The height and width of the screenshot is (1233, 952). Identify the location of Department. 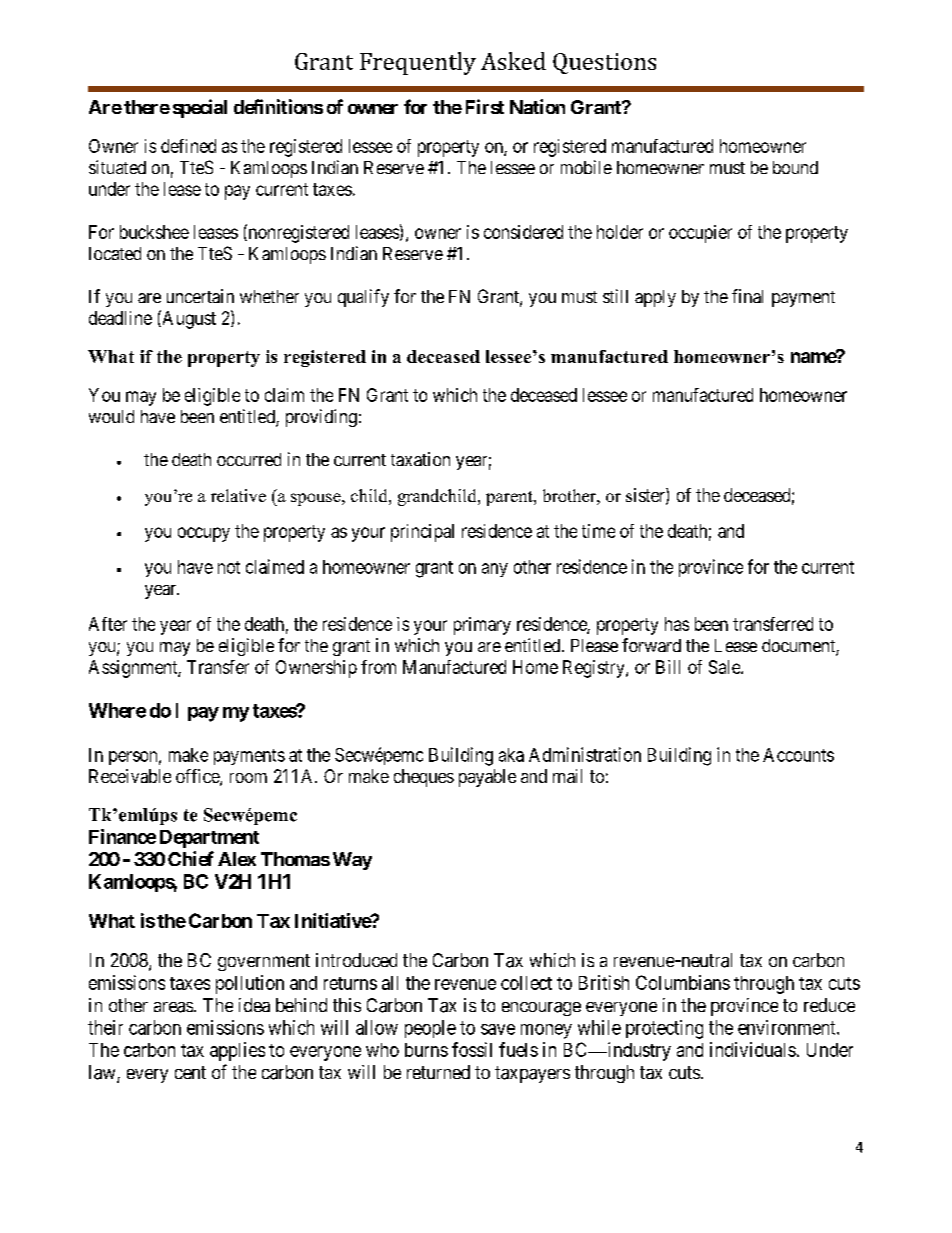
(209, 839).
